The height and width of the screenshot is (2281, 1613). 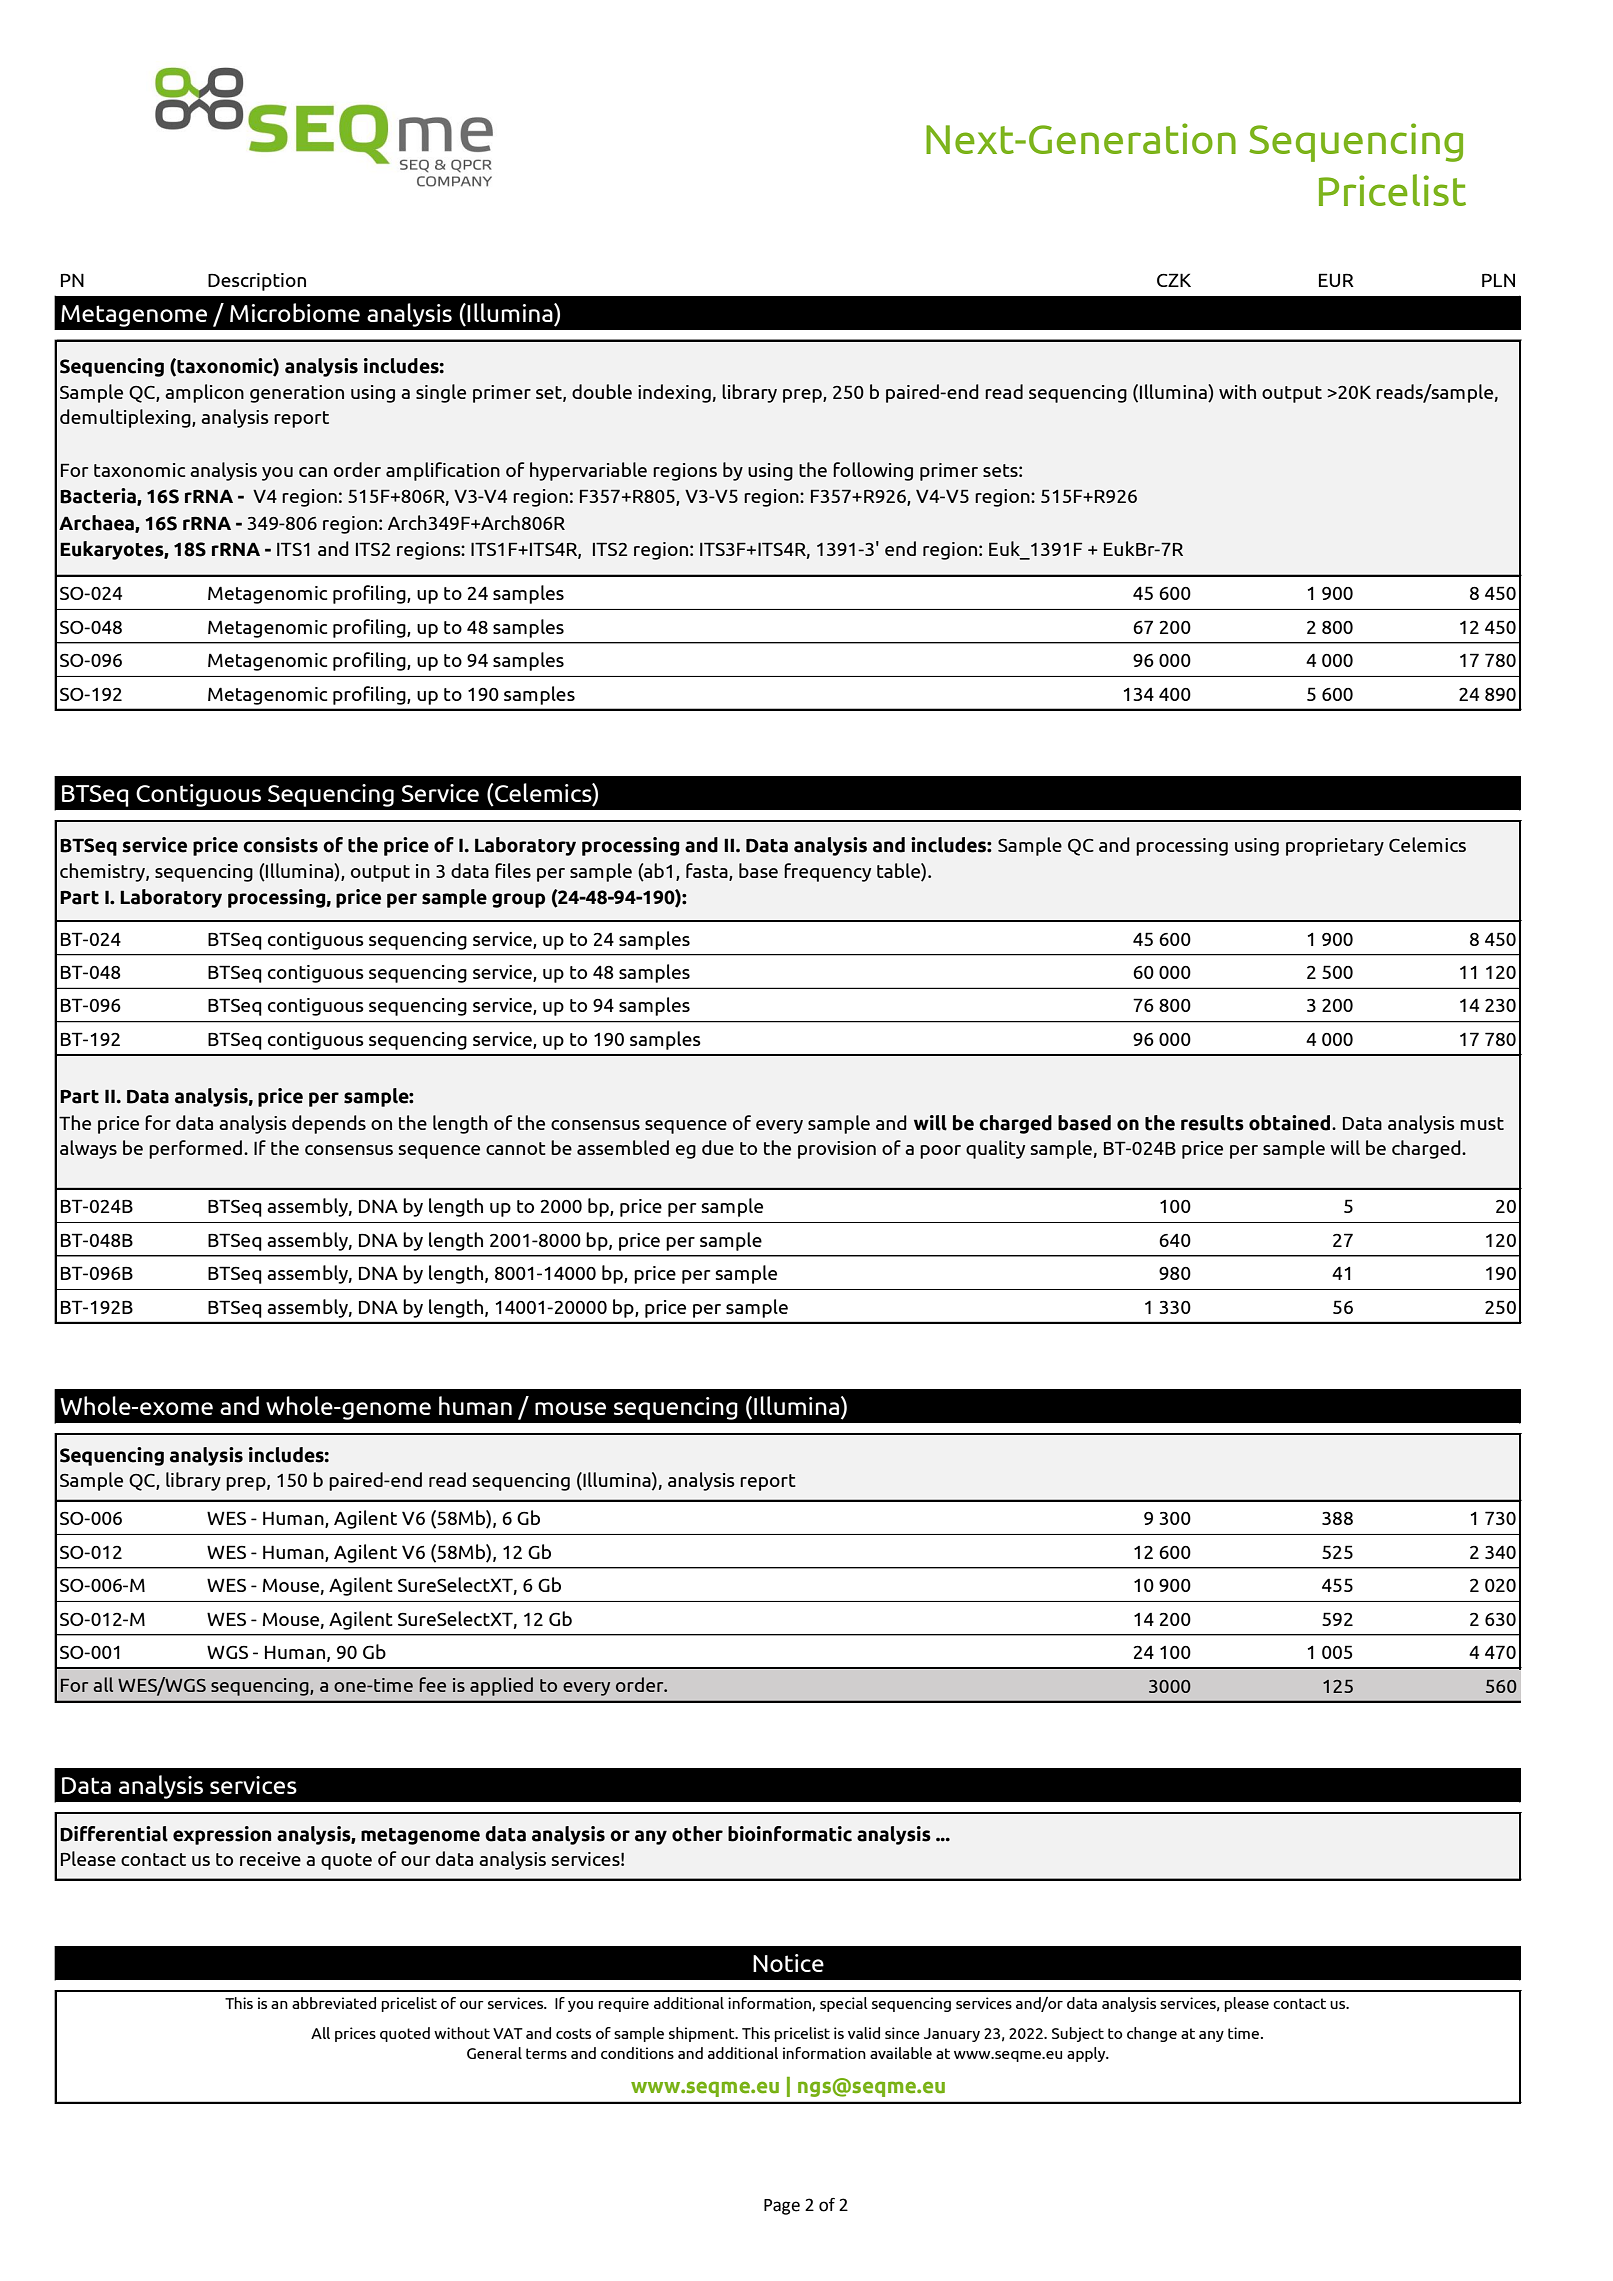 What do you see at coordinates (329, 1124) in the screenshot?
I see `depends` at bounding box center [329, 1124].
